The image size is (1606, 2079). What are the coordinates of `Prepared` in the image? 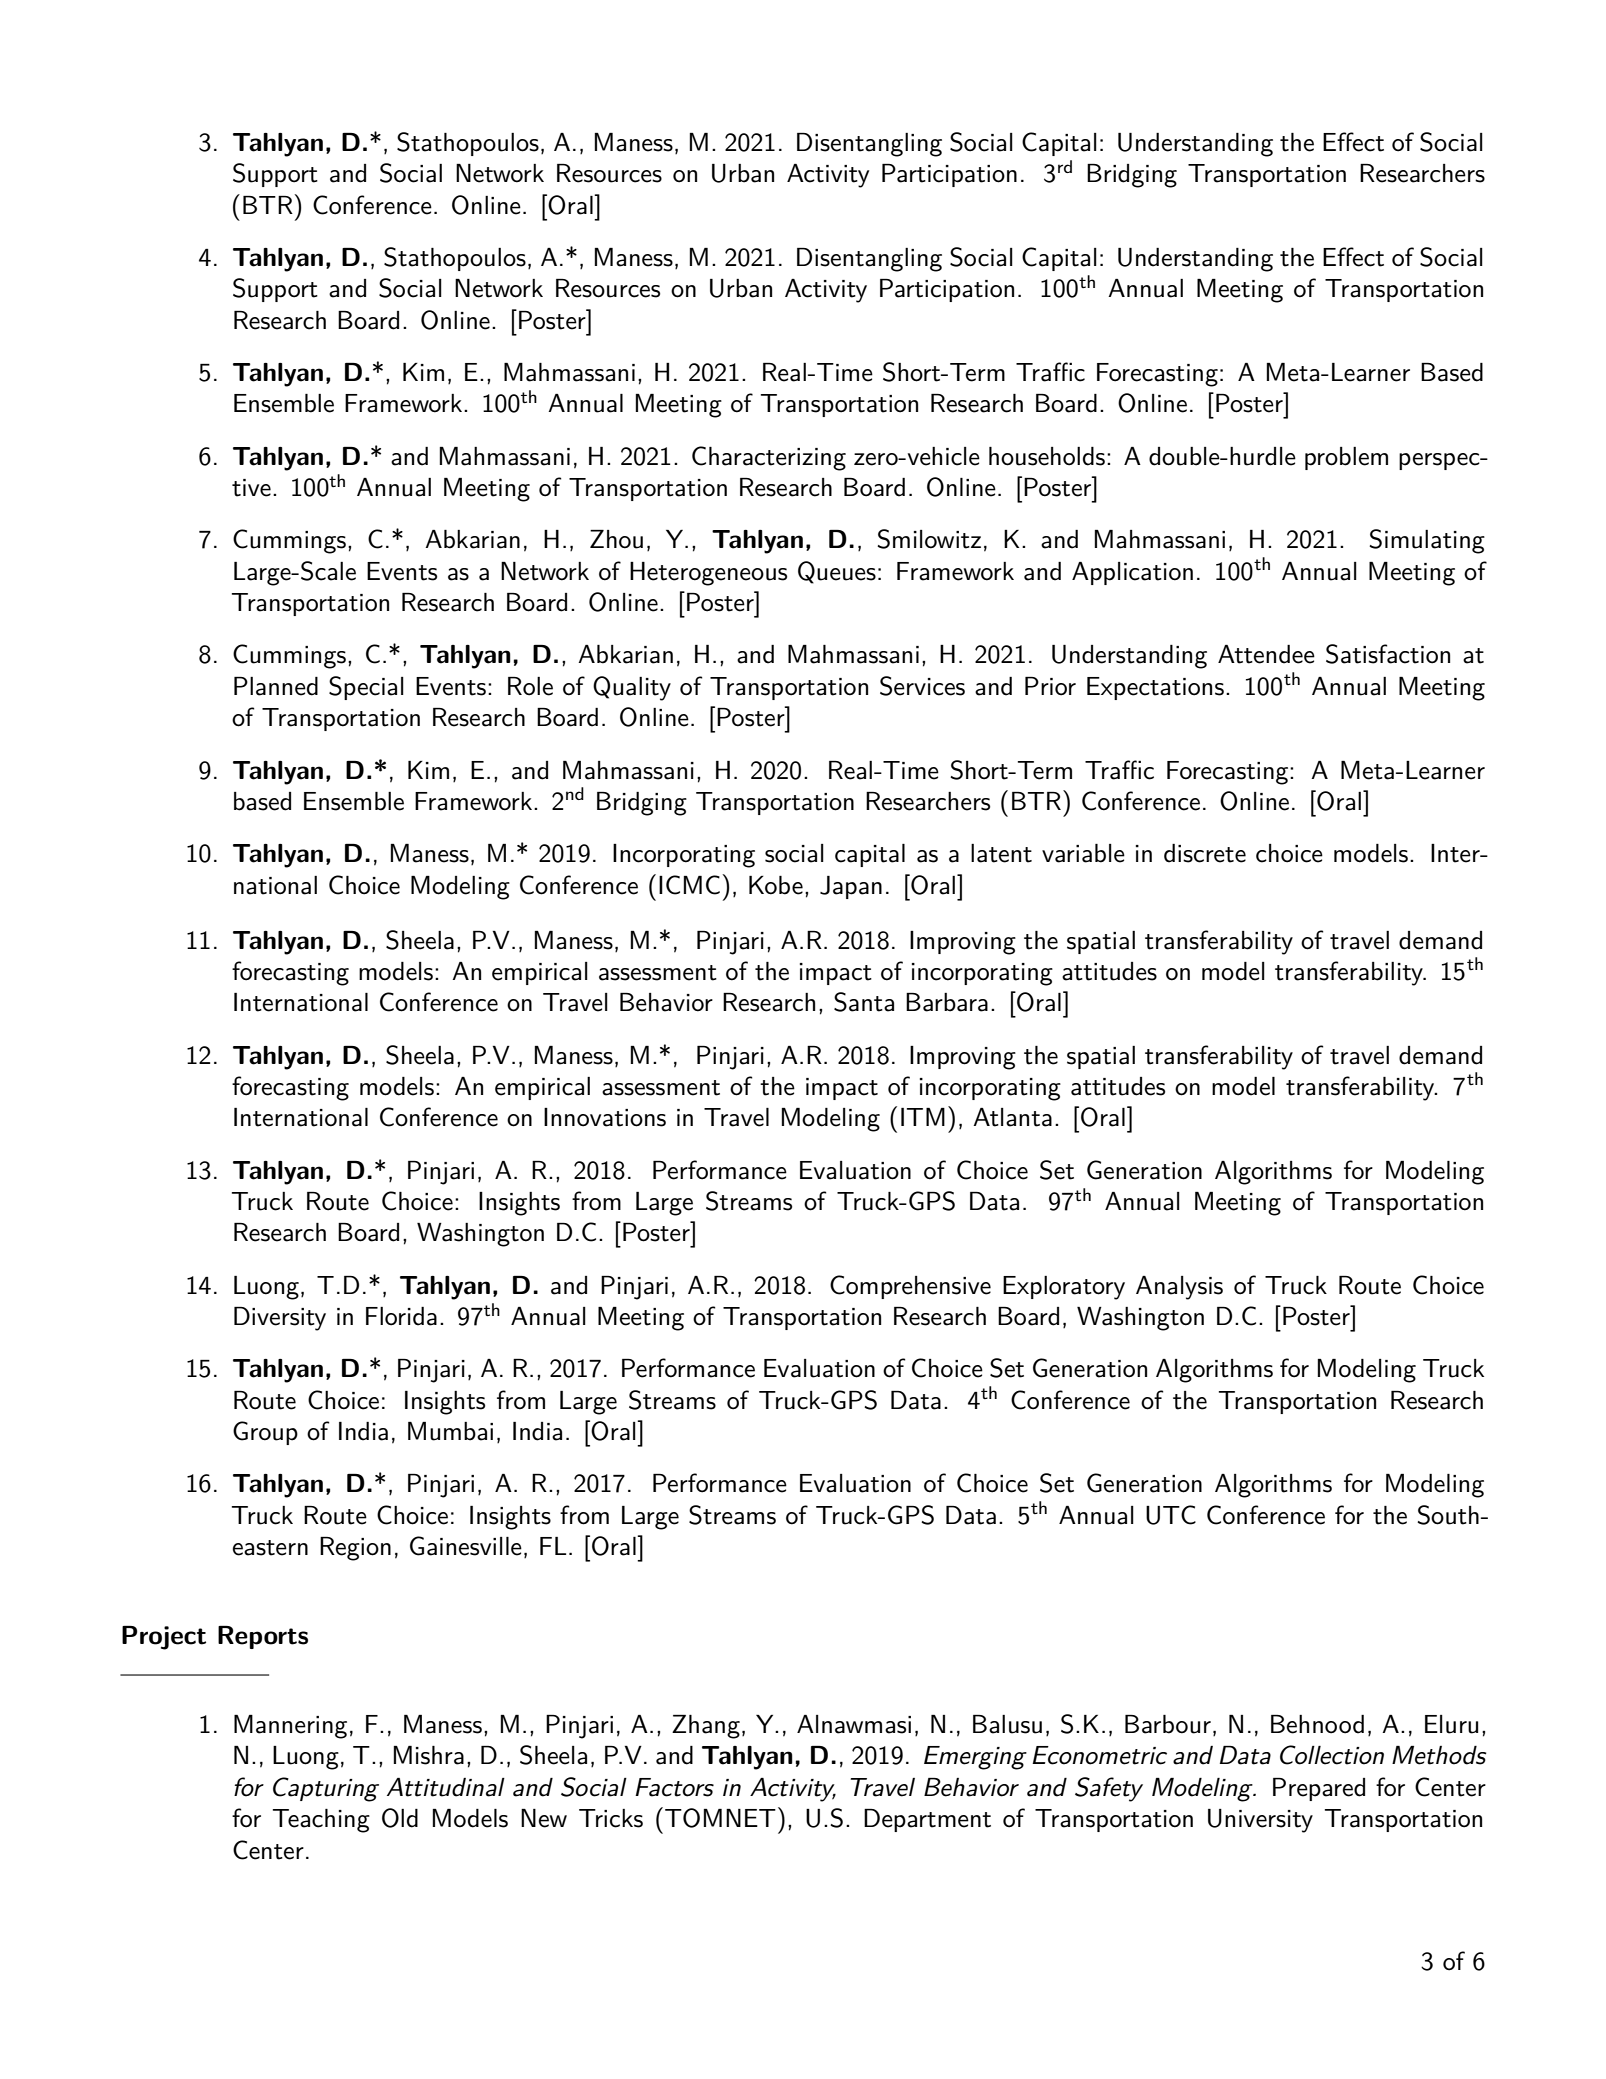 It's located at (1319, 1789).
